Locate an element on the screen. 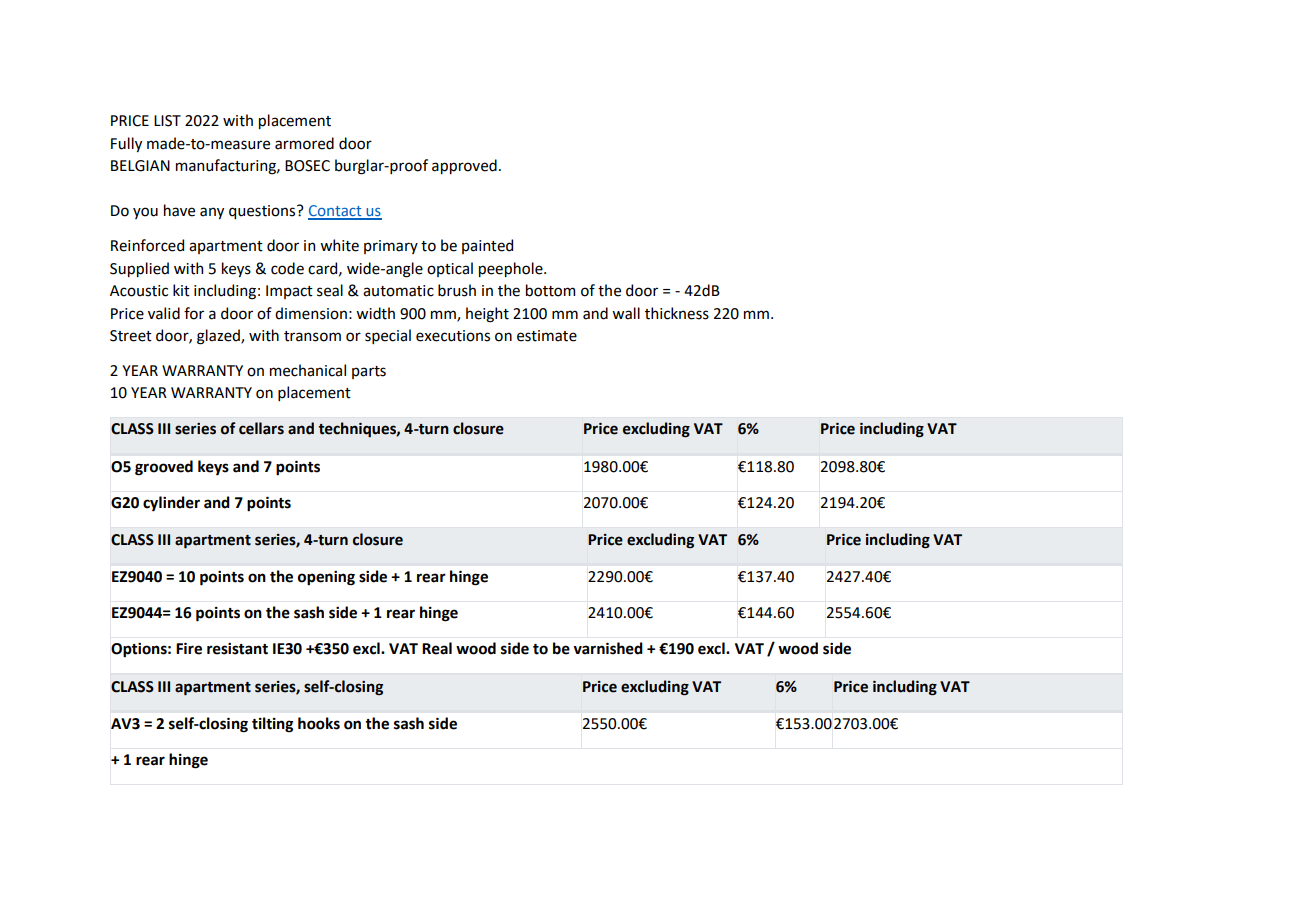  approved is located at coordinates (464, 166).
